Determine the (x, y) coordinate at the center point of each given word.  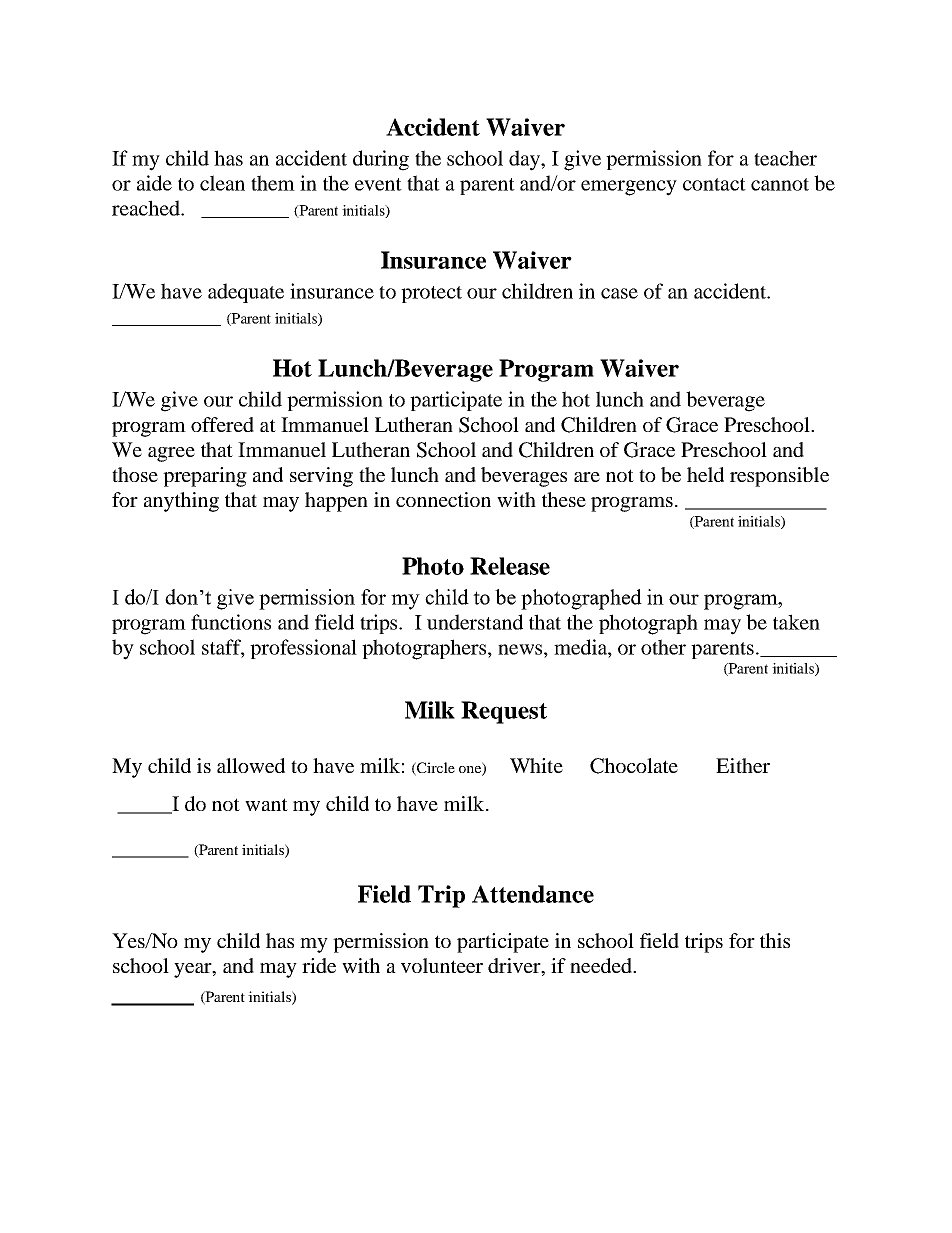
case (619, 293)
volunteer (442, 965)
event (378, 184)
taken (796, 622)
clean (222, 183)
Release (510, 566)
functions (231, 622)
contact (714, 184)
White (536, 765)
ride (319, 965)
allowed (251, 765)
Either (743, 765)
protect (431, 294)
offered (222, 424)
